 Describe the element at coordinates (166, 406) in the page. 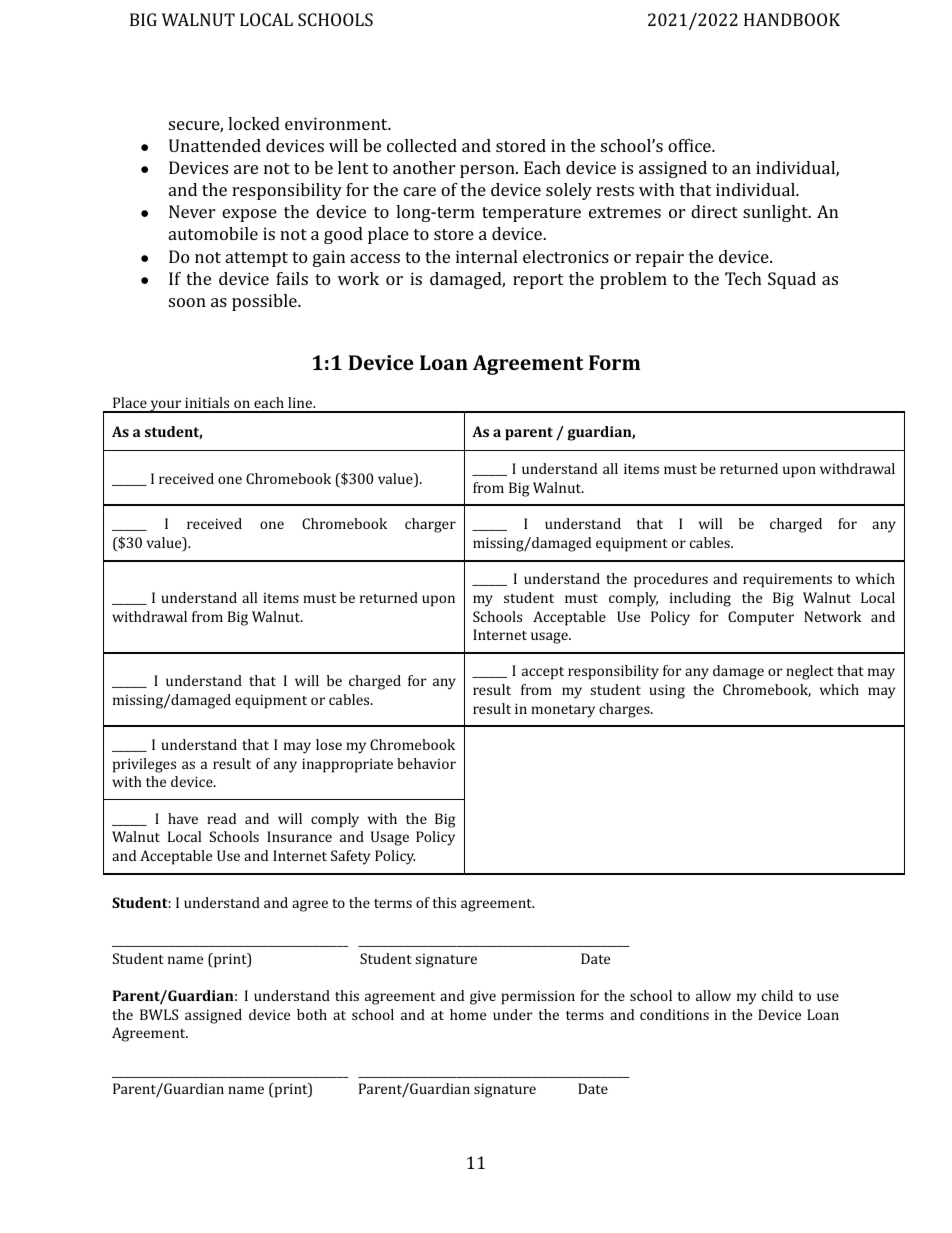

I see `your` at that location.
